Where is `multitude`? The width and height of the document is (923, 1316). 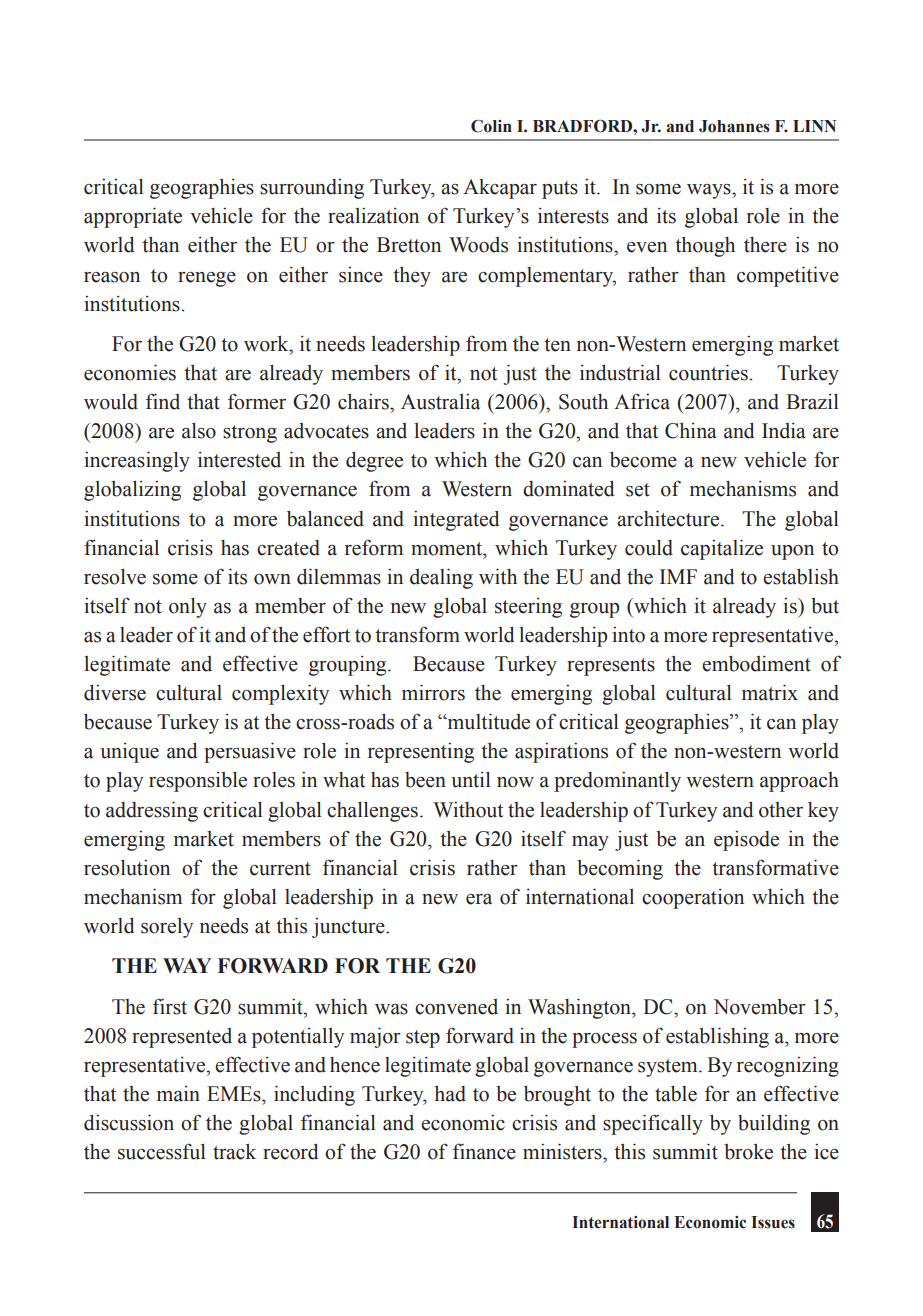 multitude is located at coordinates (487, 721).
